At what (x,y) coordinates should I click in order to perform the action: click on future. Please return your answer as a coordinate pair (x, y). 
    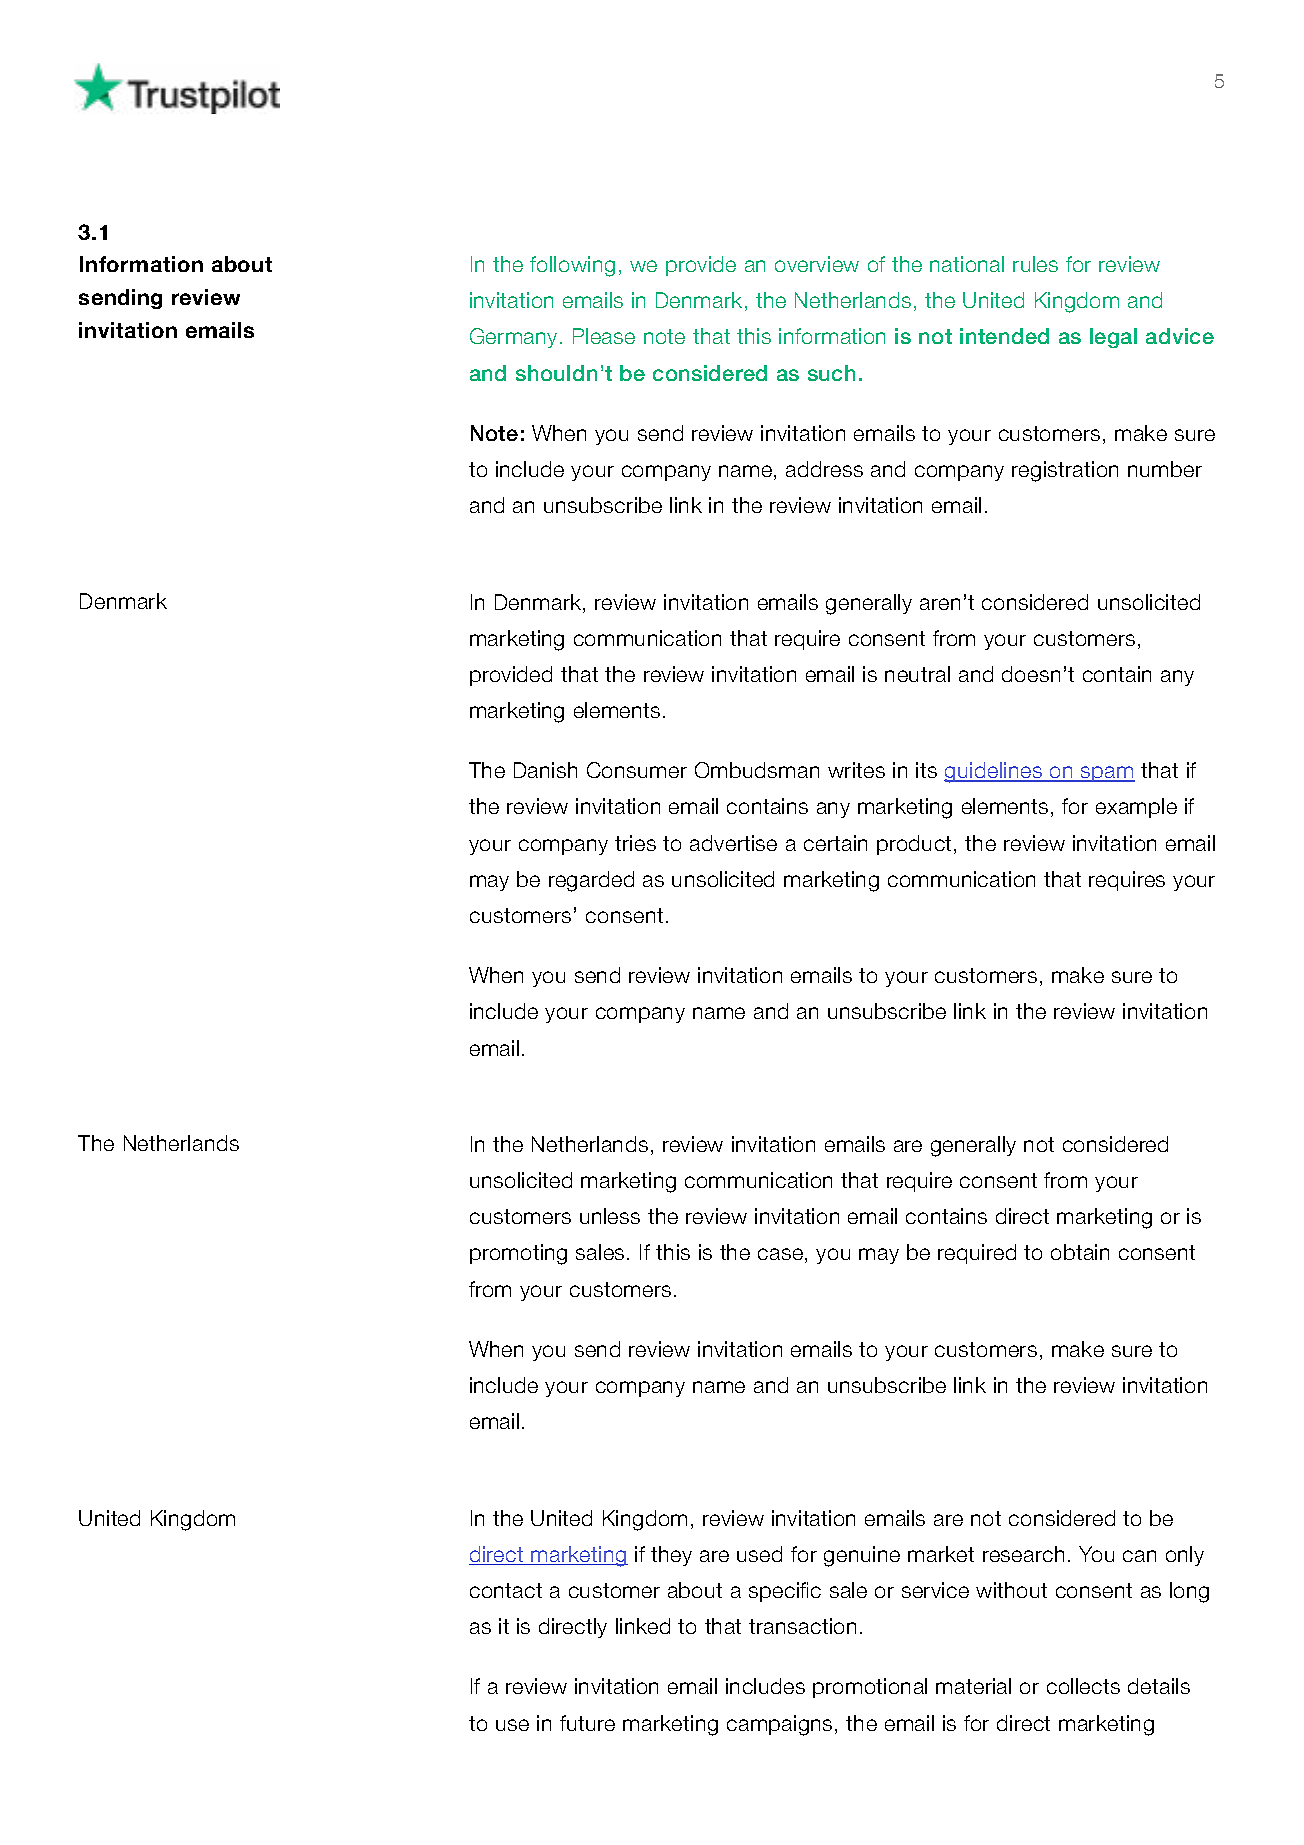
    Looking at the image, I should click on (587, 1723).
